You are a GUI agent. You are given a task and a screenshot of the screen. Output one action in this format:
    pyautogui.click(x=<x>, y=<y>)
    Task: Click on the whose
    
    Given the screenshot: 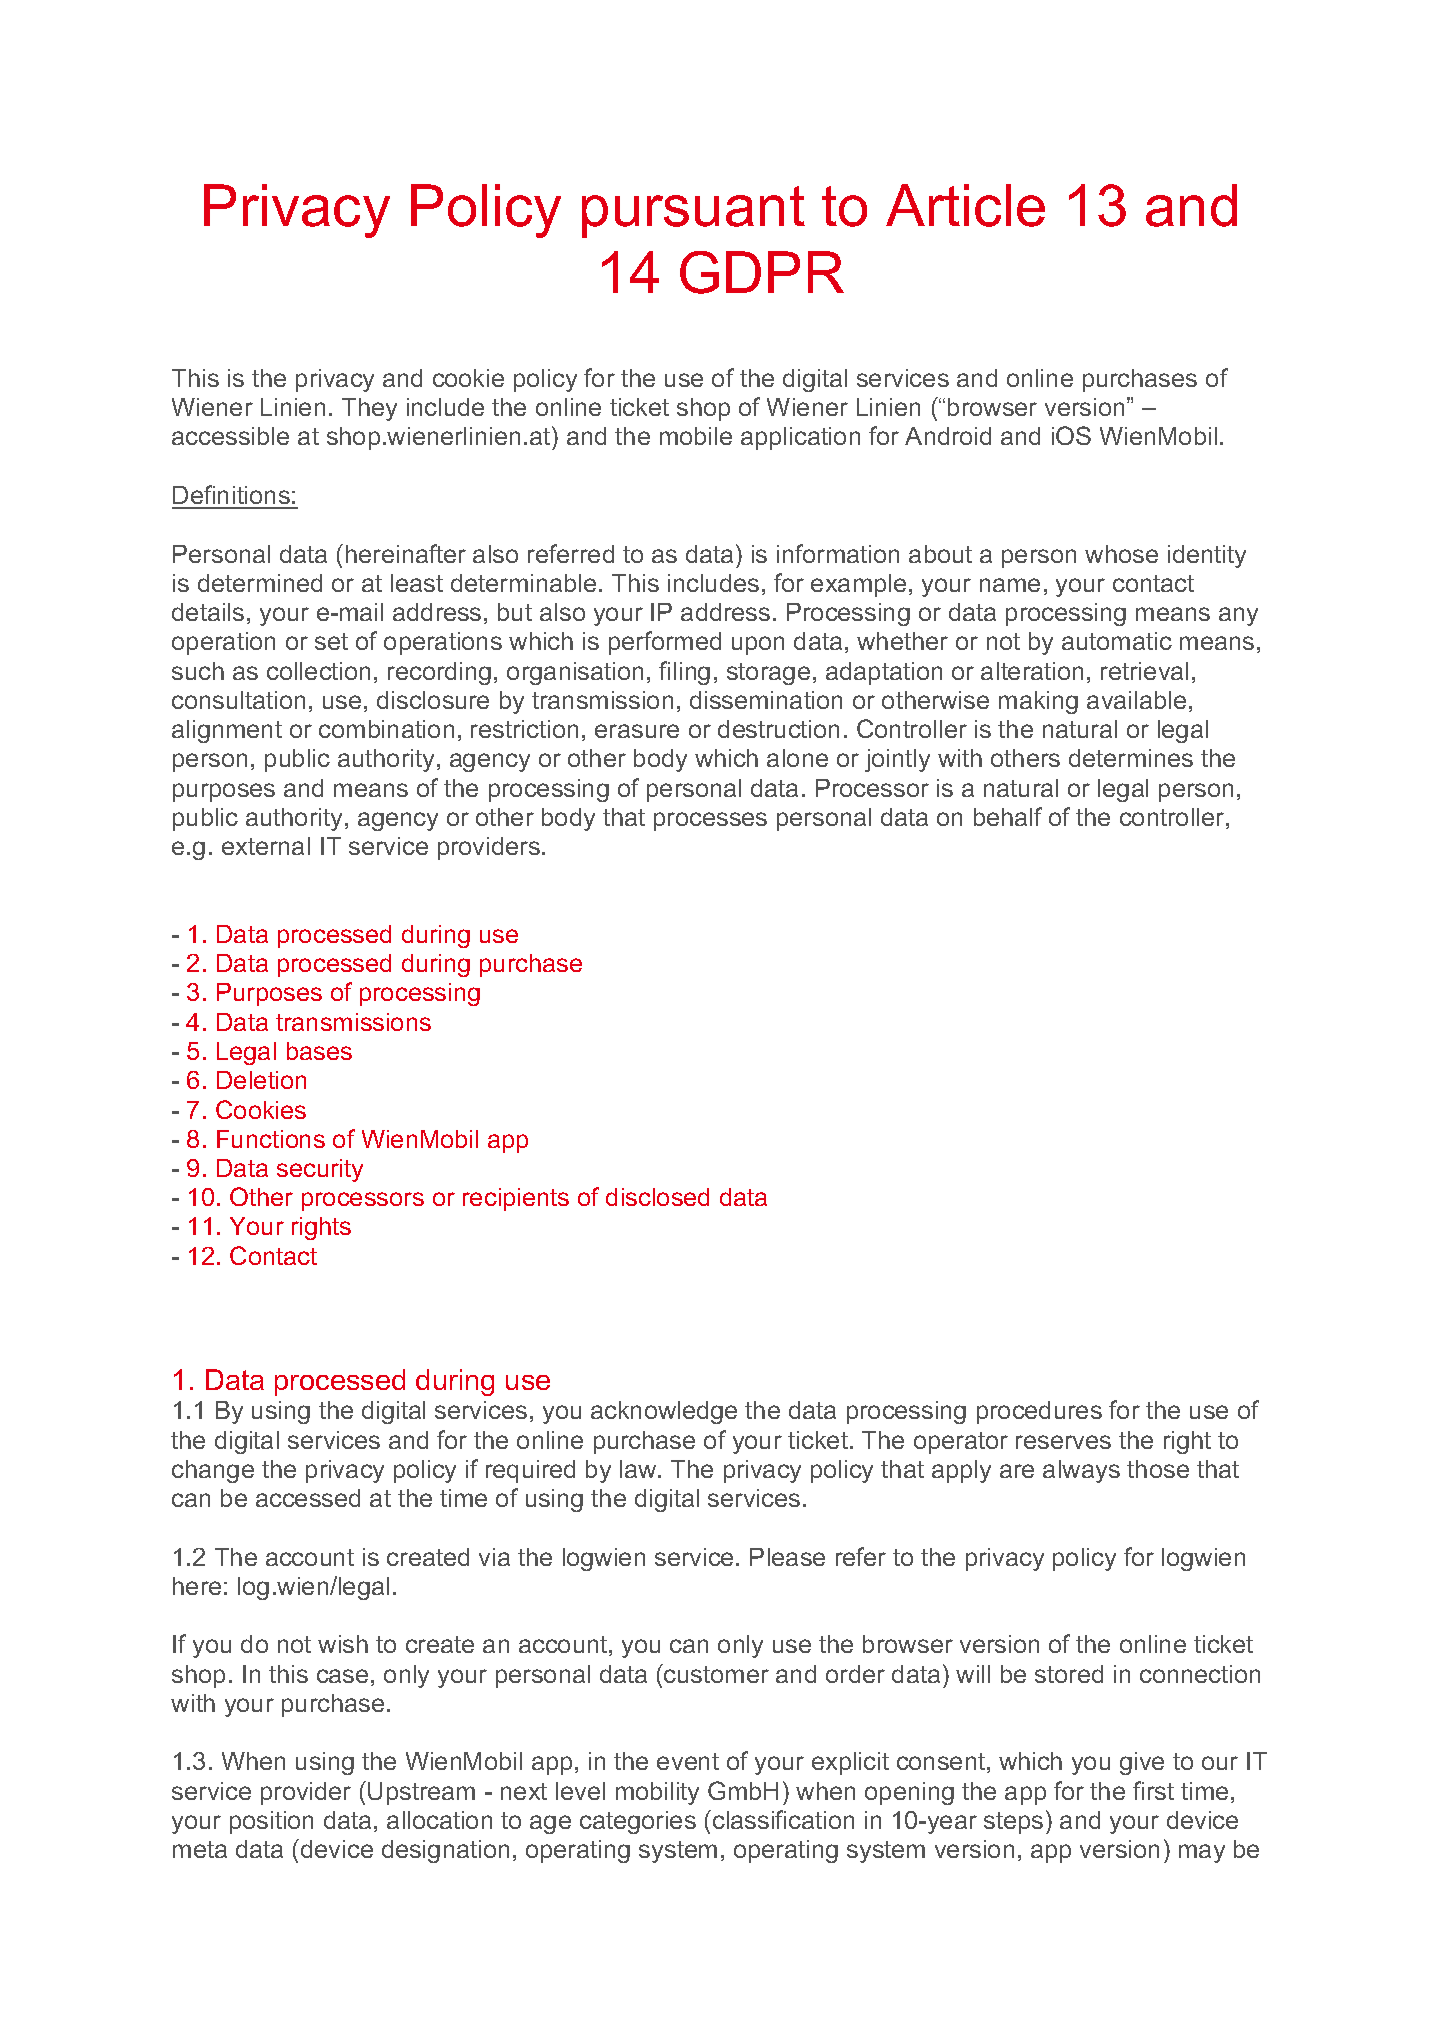 What is the action you would take?
    pyautogui.click(x=1121, y=554)
